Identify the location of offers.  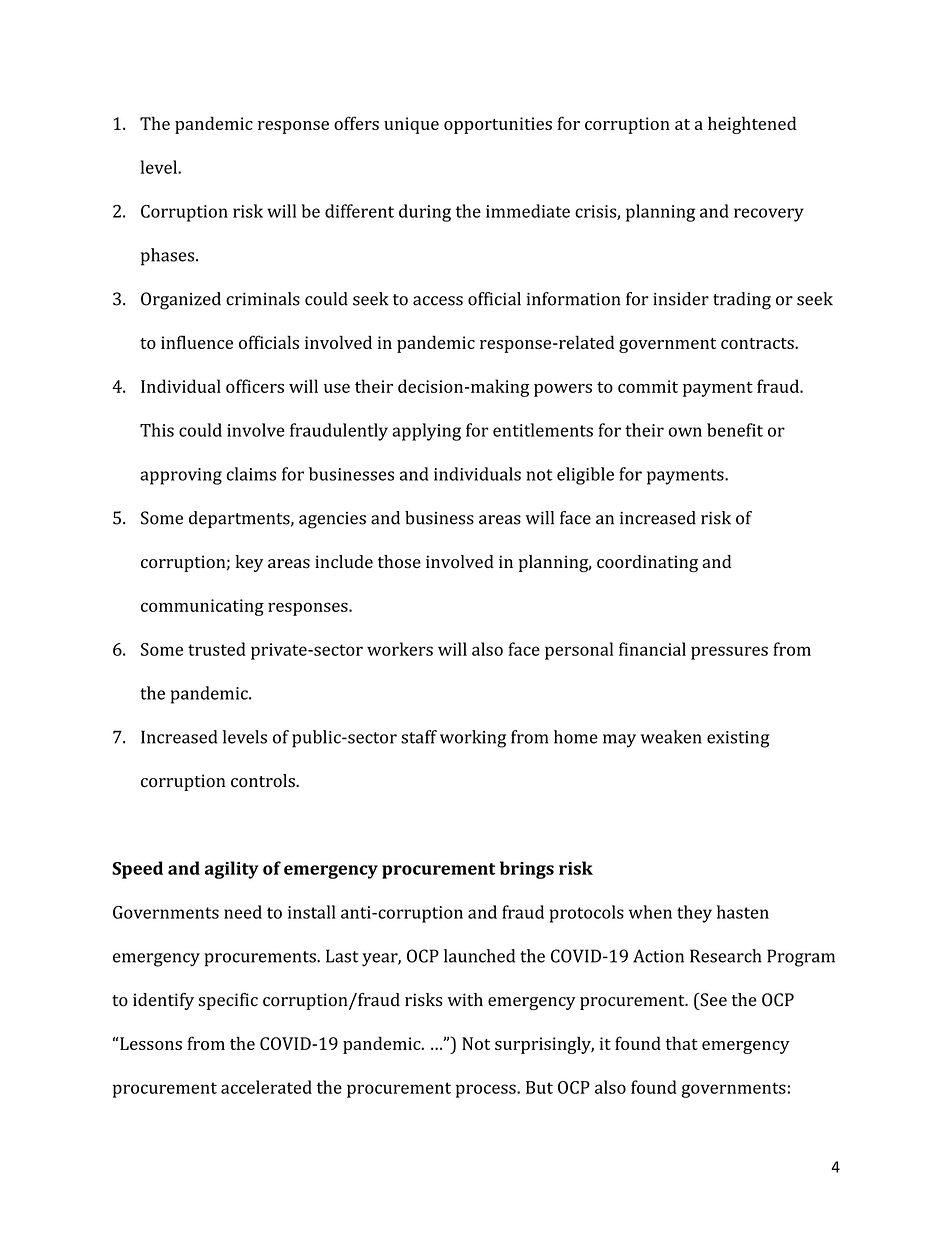
(356, 123).
